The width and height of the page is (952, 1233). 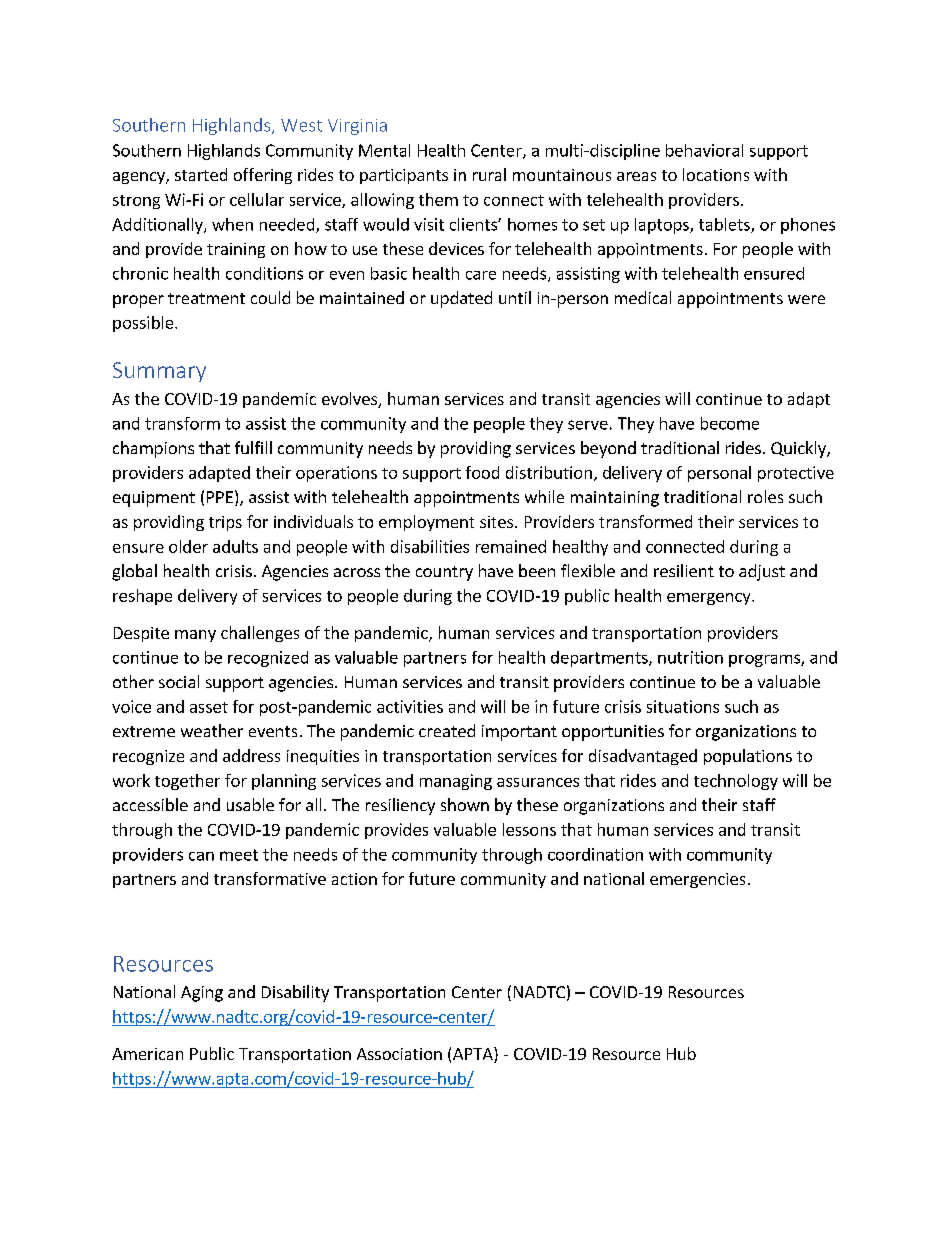 What do you see at coordinates (489, 174) in the page?
I see `rural` at bounding box center [489, 174].
